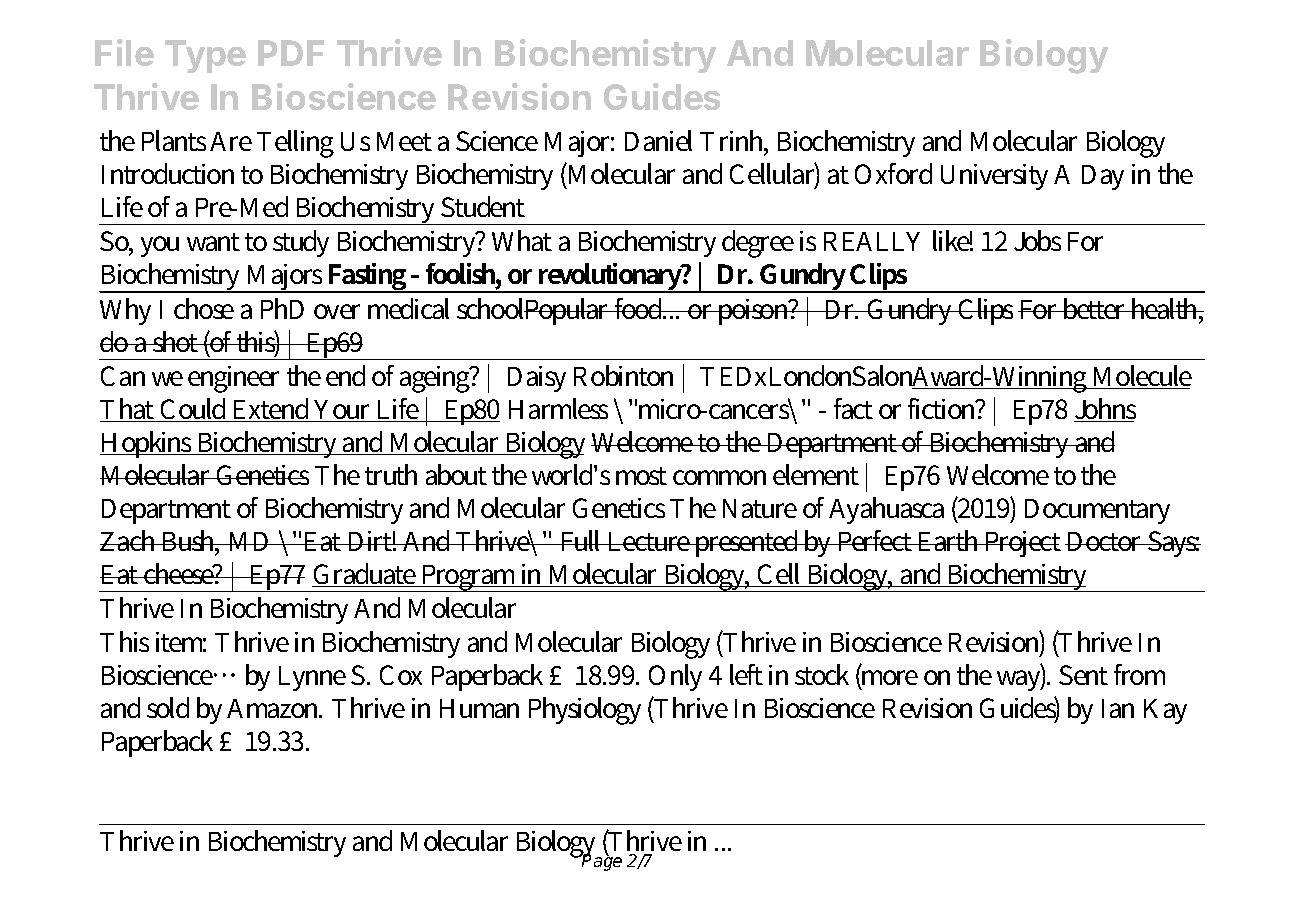  What do you see at coordinates (1105, 410) in the screenshot?
I see `Johns` at bounding box center [1105, 410].
